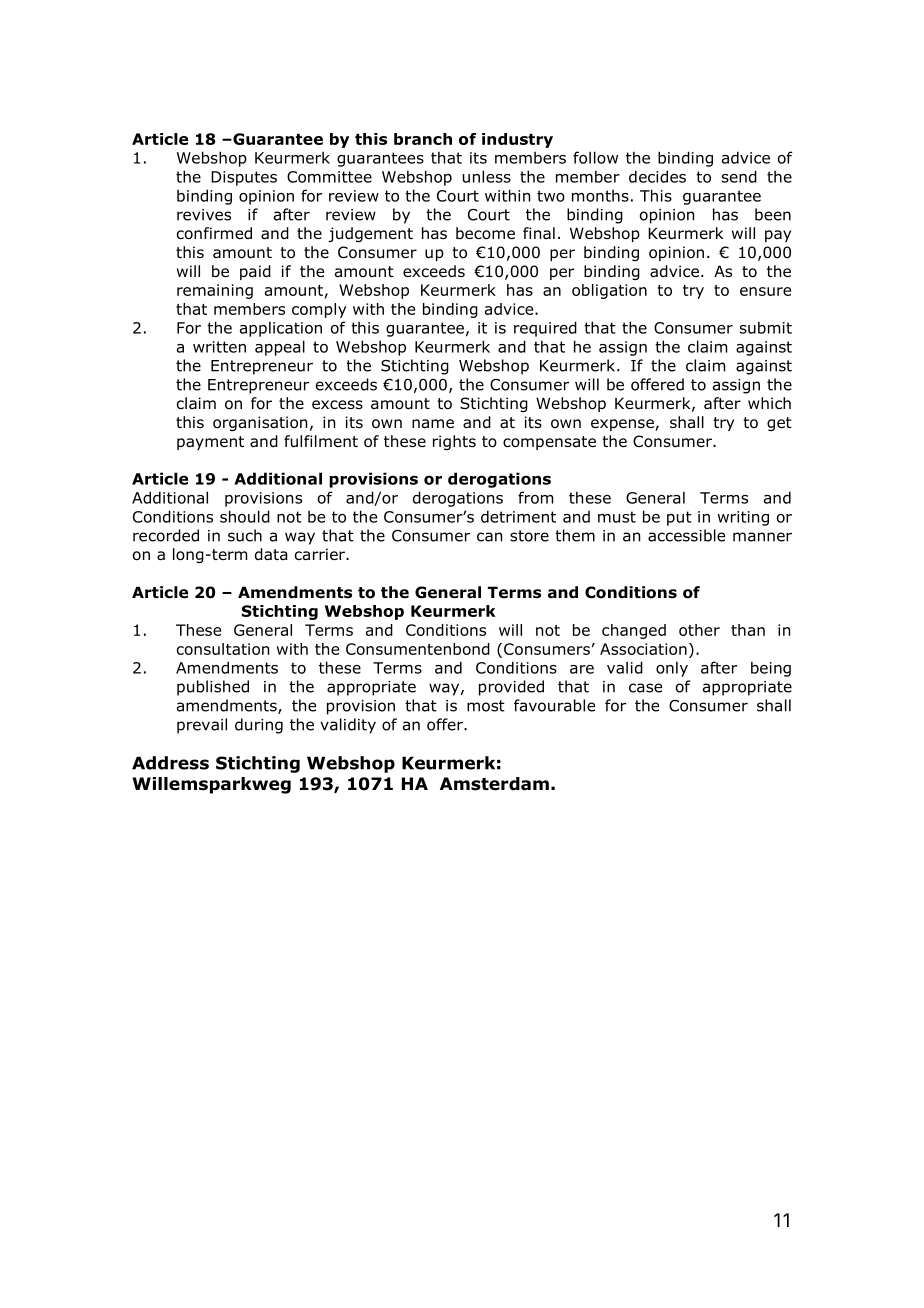 The width and height of the screenshot is (924, 1308). Describe the element at coordinates (645, 688) in the screenshot. I see `case` at that location.
